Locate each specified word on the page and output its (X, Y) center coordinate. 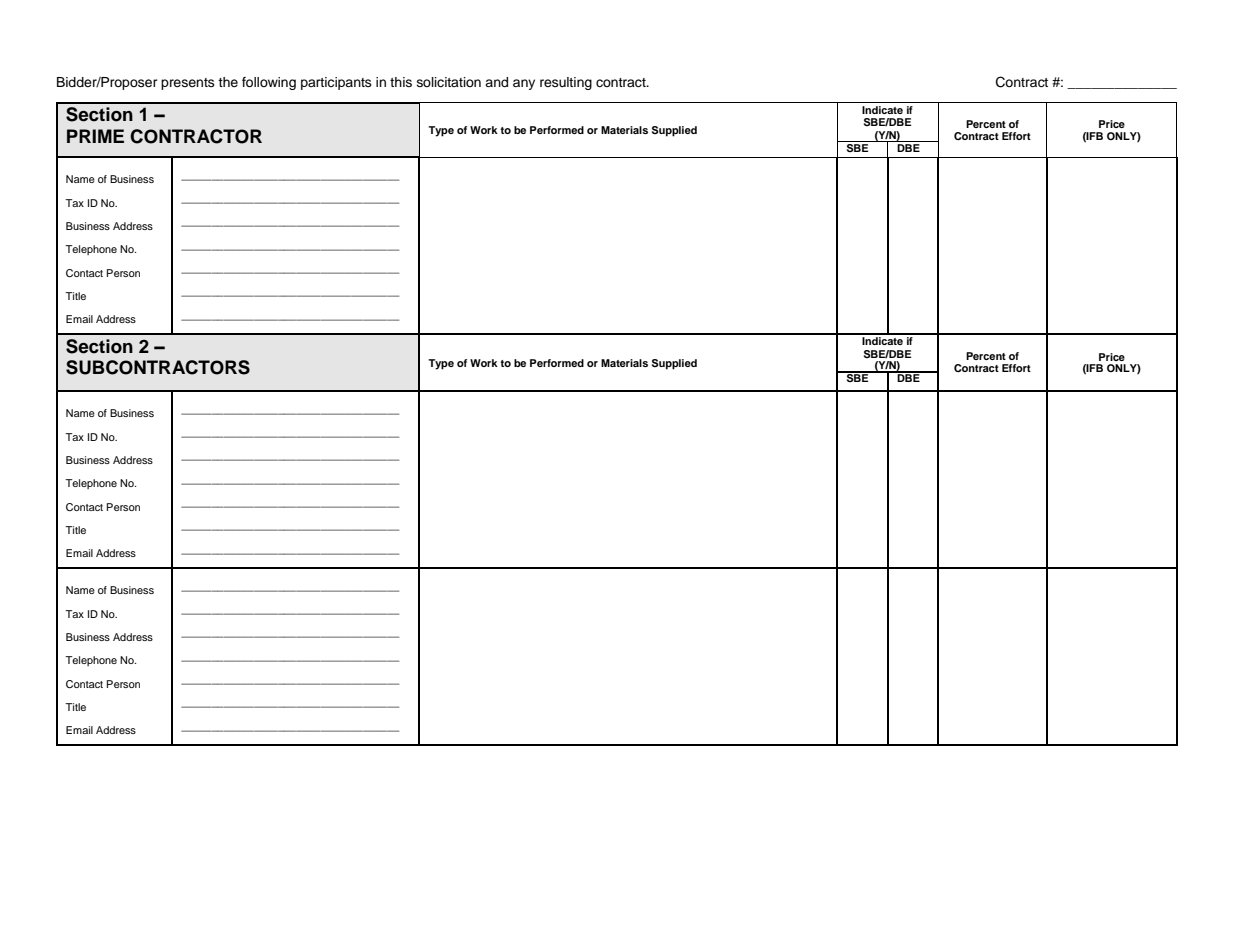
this (401, 82)
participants (336, 83)
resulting (566, 83)
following (269, 83)
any (524, 84)
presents (188, 84)
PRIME (95, 136)
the (228, 82)
